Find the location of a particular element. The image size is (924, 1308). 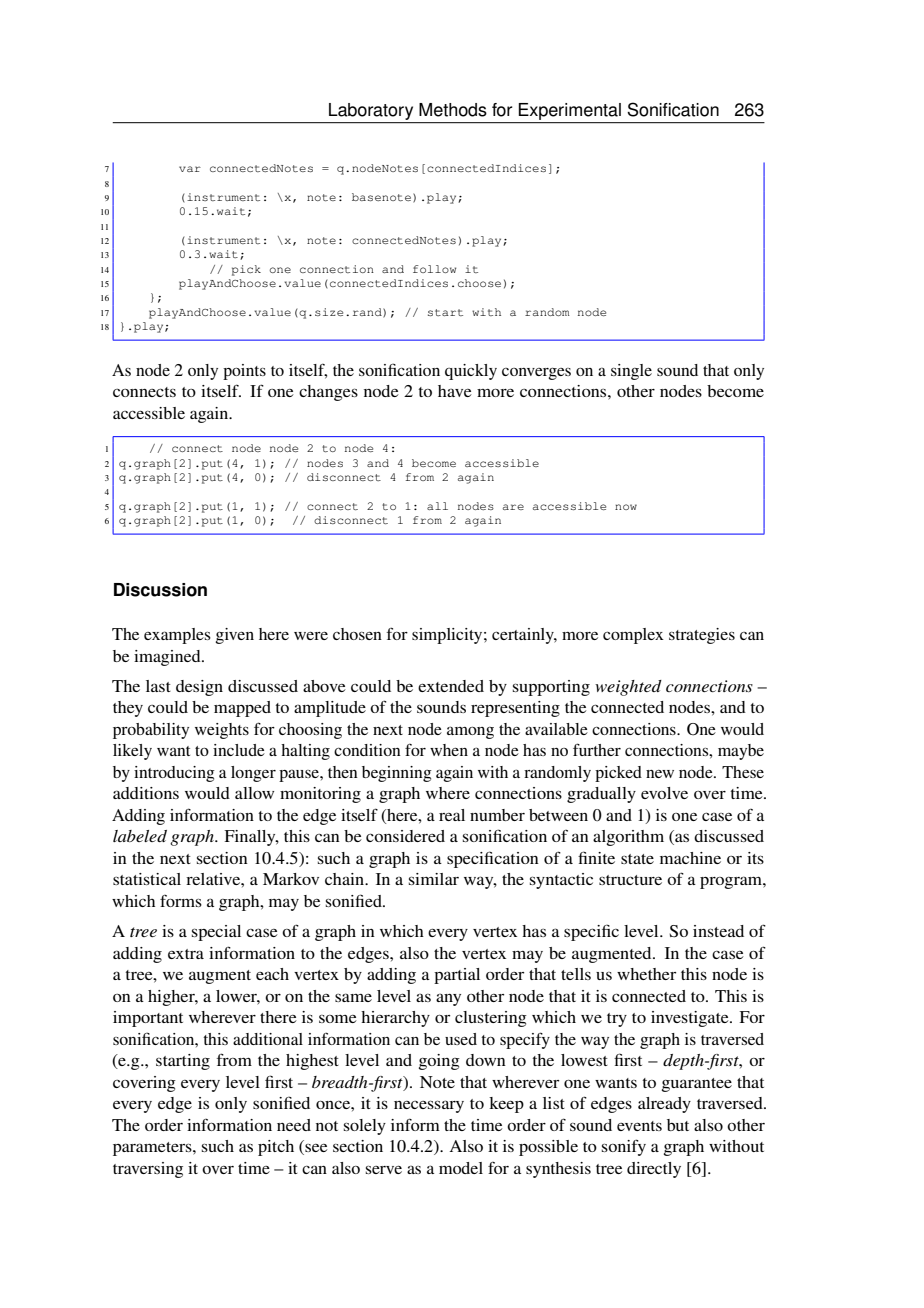

single is located at coordinates (631, 372).
